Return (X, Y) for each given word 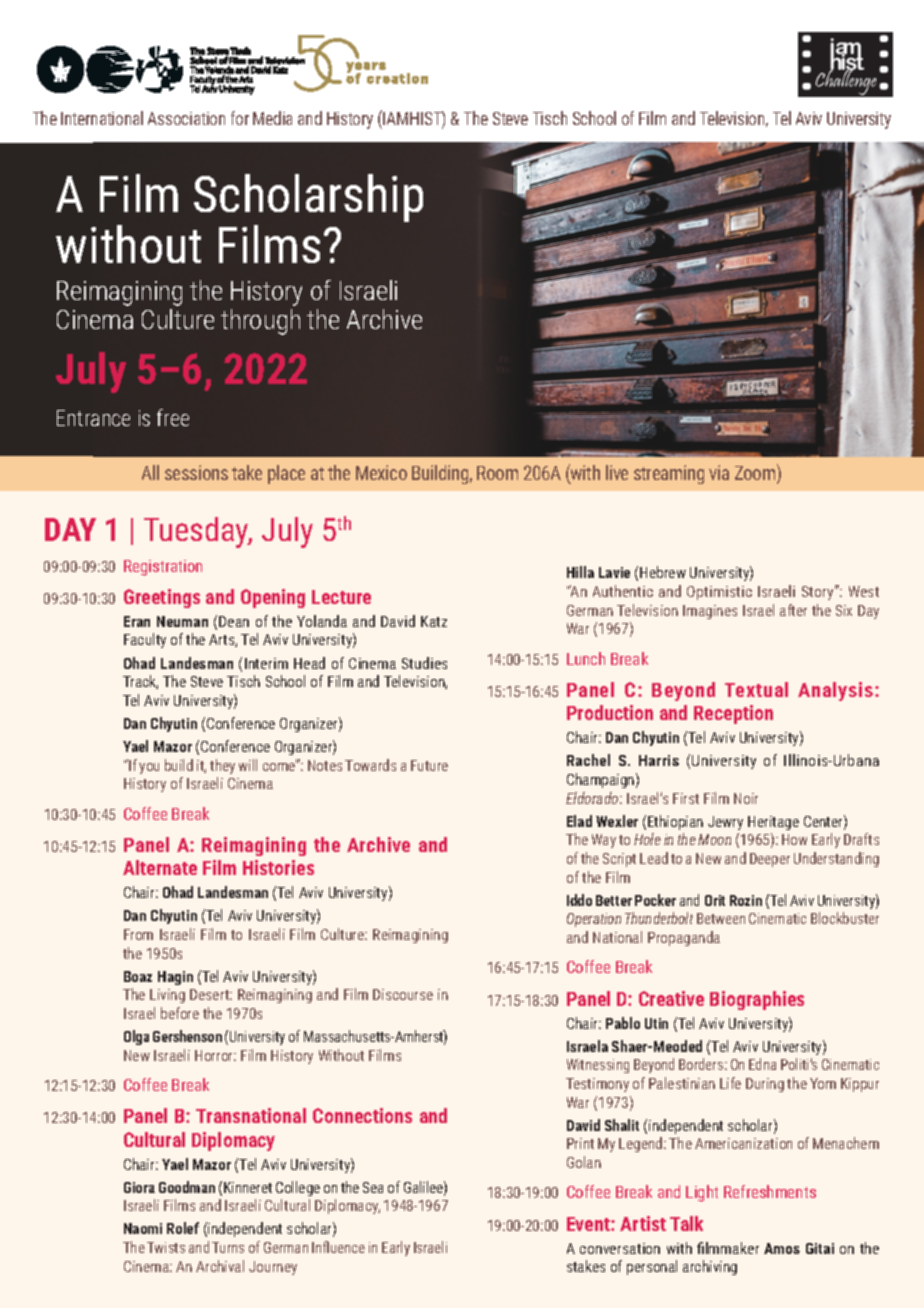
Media (272, 118)
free (173, 417)
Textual (756, 689)
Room (497, 473)
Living (167, 996)
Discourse (403, 994)
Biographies (757, 1000)
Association (186, 118)
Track (140, 682)
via (719, 472)
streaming (669, 474)
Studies (424, 663)
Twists (166, 1247)
